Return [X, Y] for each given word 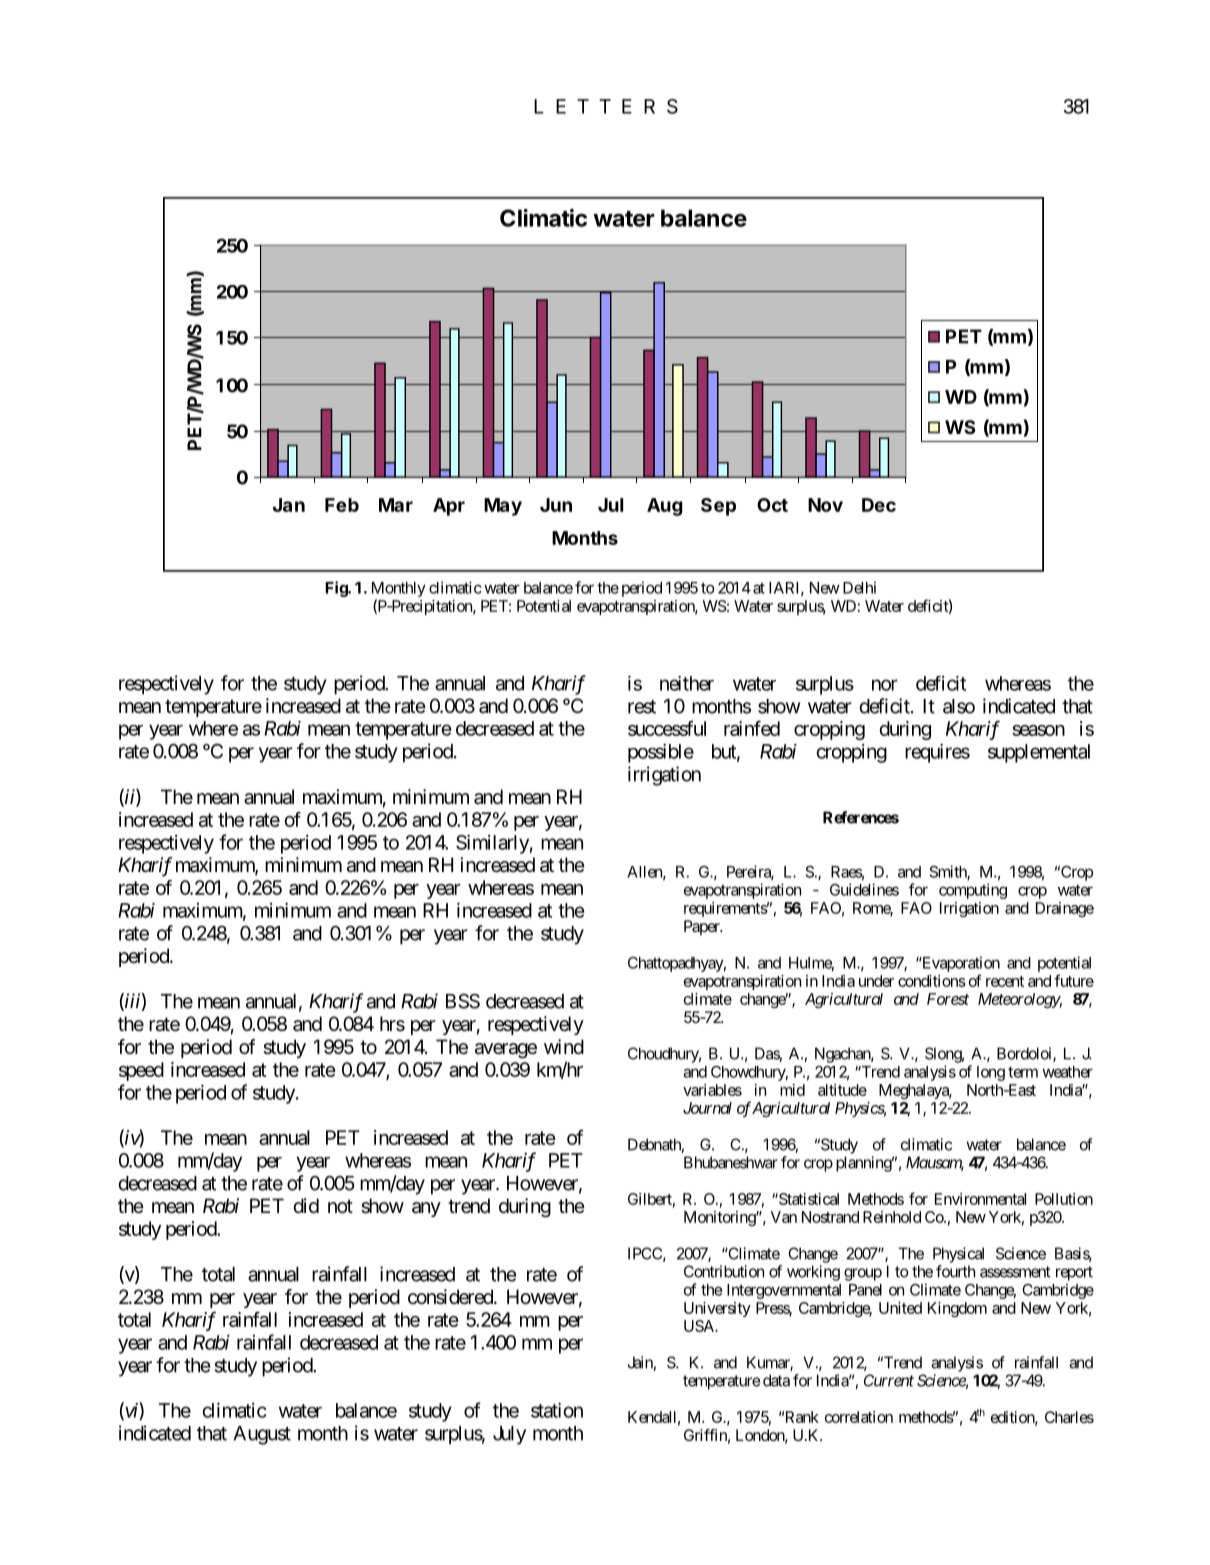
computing [973, 891]
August [262, 1435]
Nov [825, 505]
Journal [707, 1108]
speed [141, 1071]
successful [667, 728]
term [1023, 1072]
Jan [289, 505]
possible [661, 753]
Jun [556, 505]
